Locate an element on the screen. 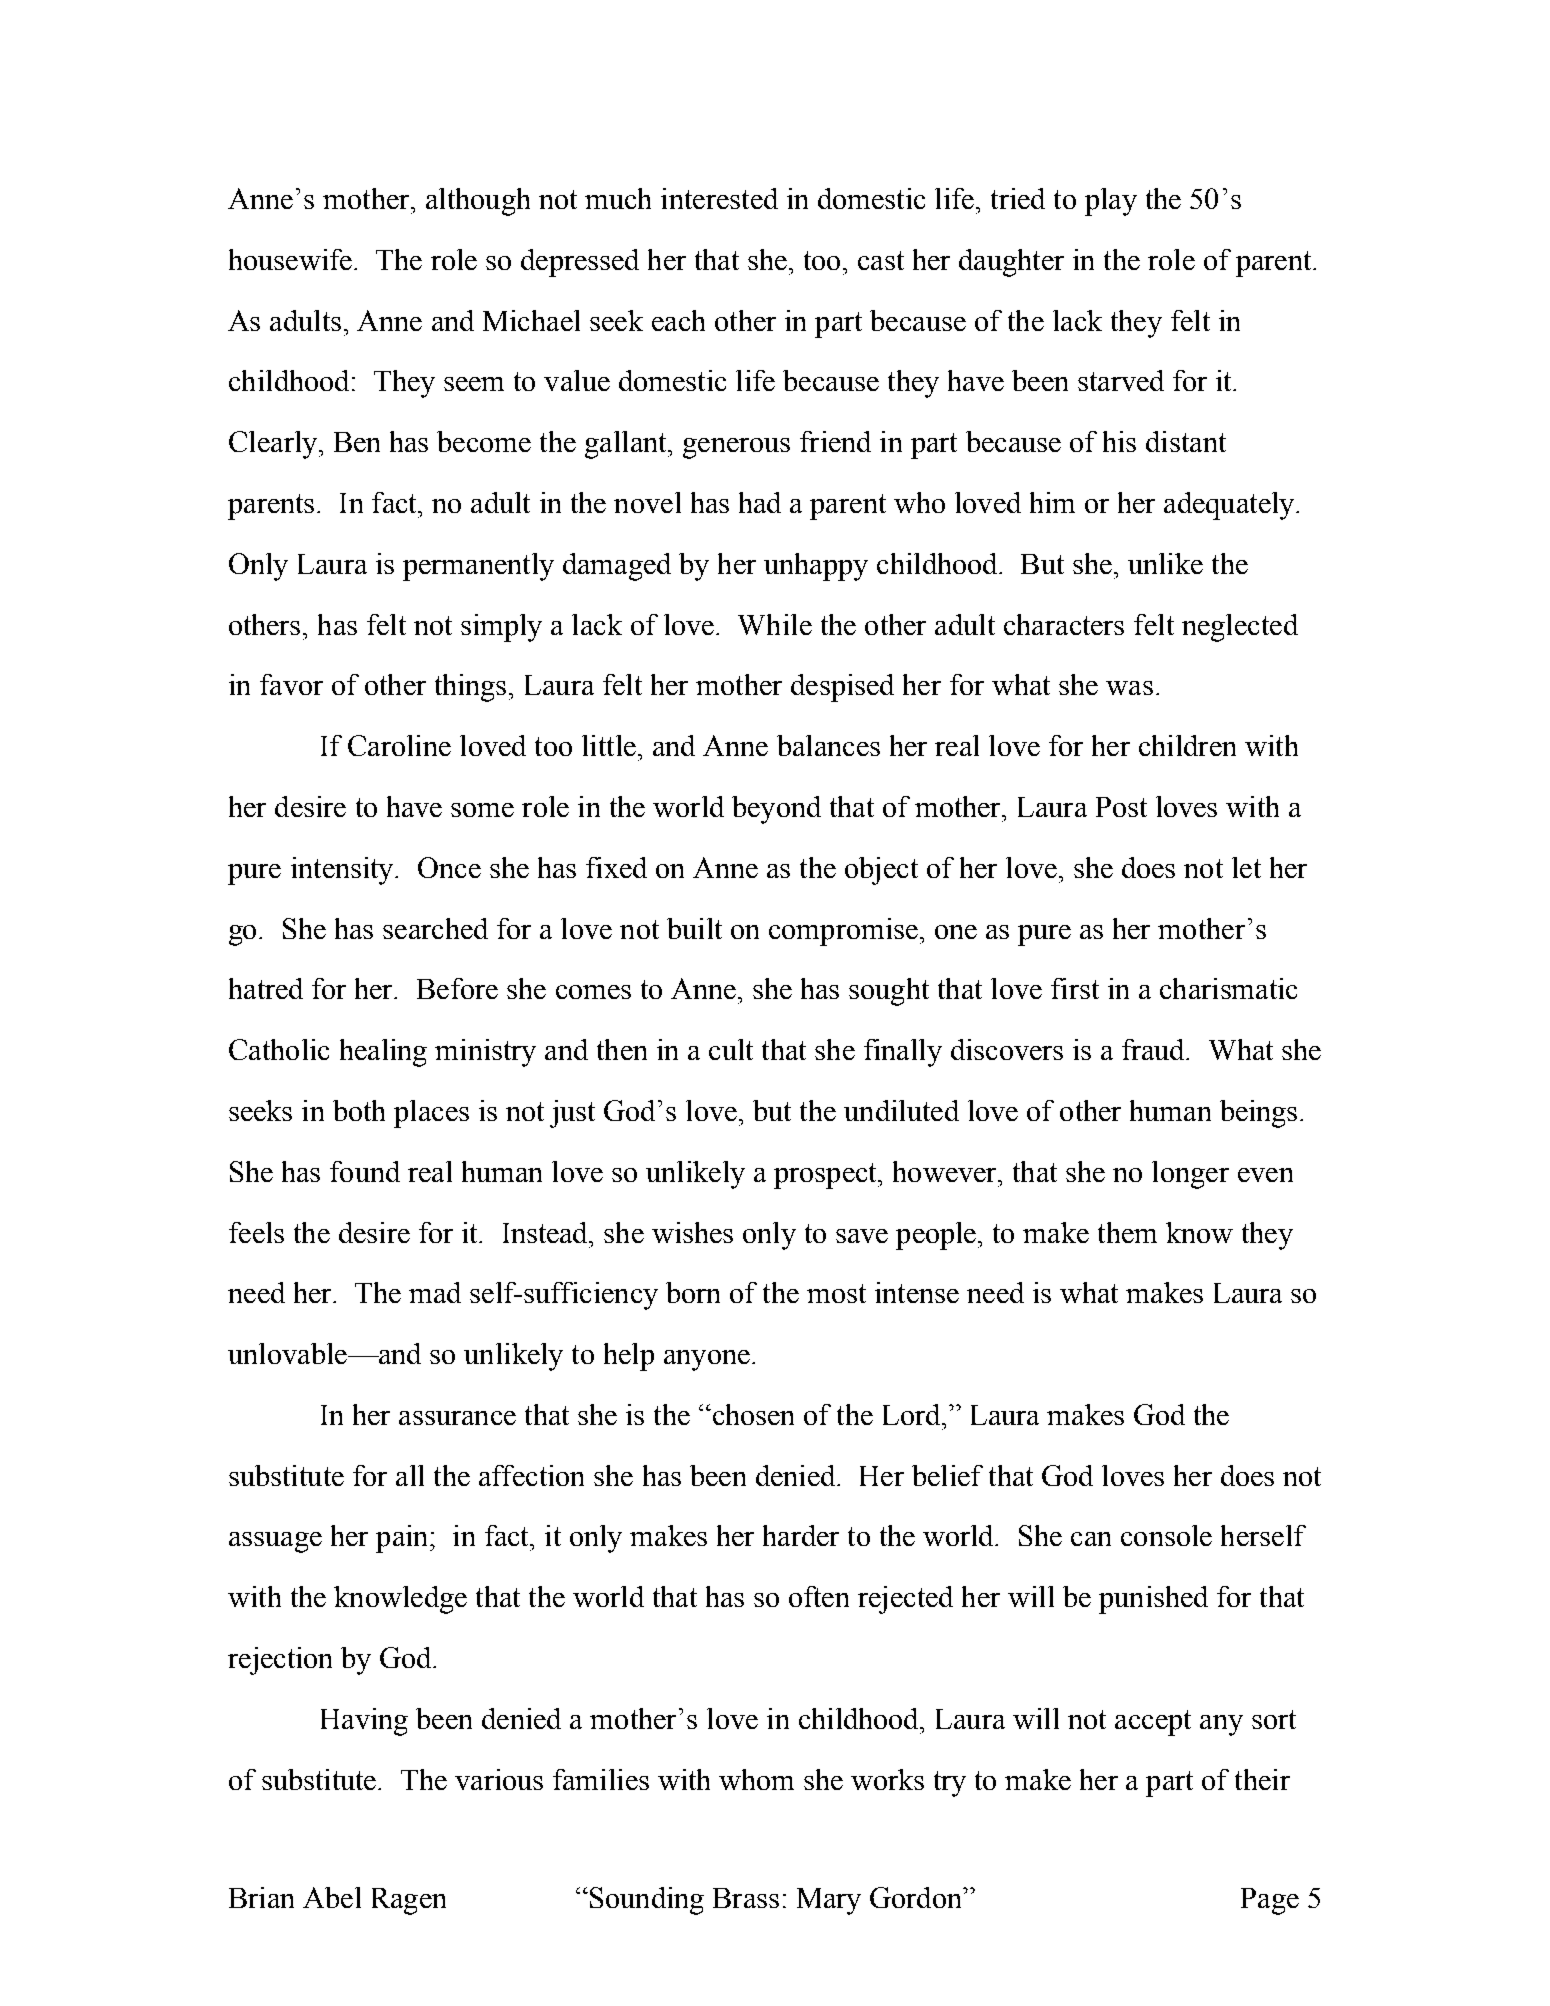  Post is located at coordinates (1121, 807).
